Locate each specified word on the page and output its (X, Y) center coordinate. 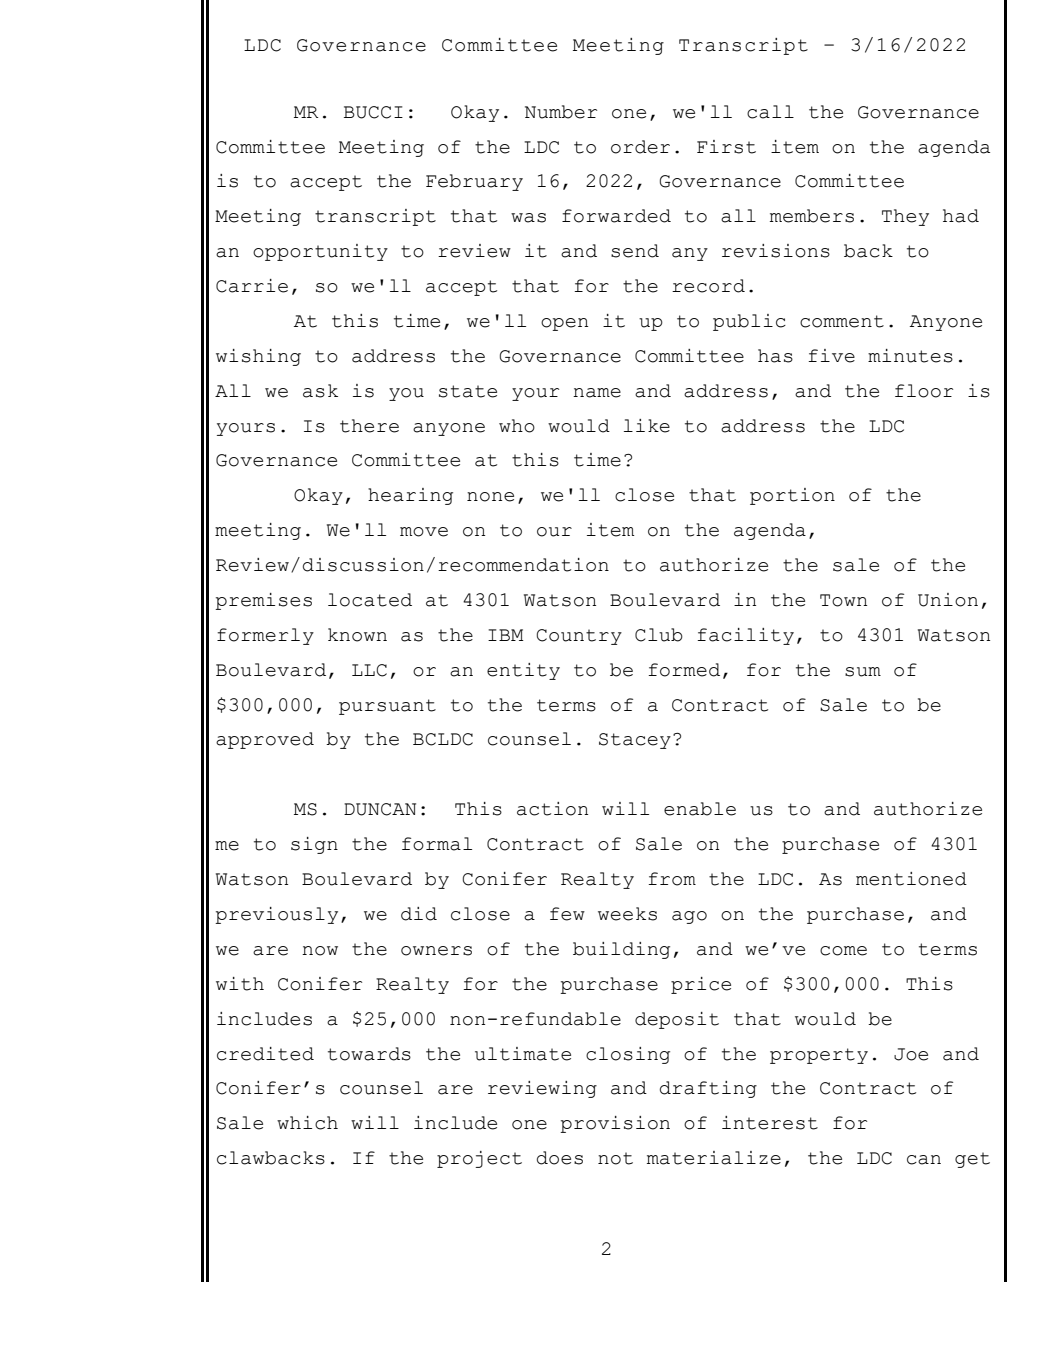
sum (863, 672)
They (905, 217)
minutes (910, 356)
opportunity (320, 252)
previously (276, 915)
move (424, 532)
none (490, 497)
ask (320, 391)
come (843, 951)
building (621, 950)
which (307, 1123)
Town (843, 600)
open (564, 324)
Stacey (635, 741)
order (640, 147)
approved (265, 740)
